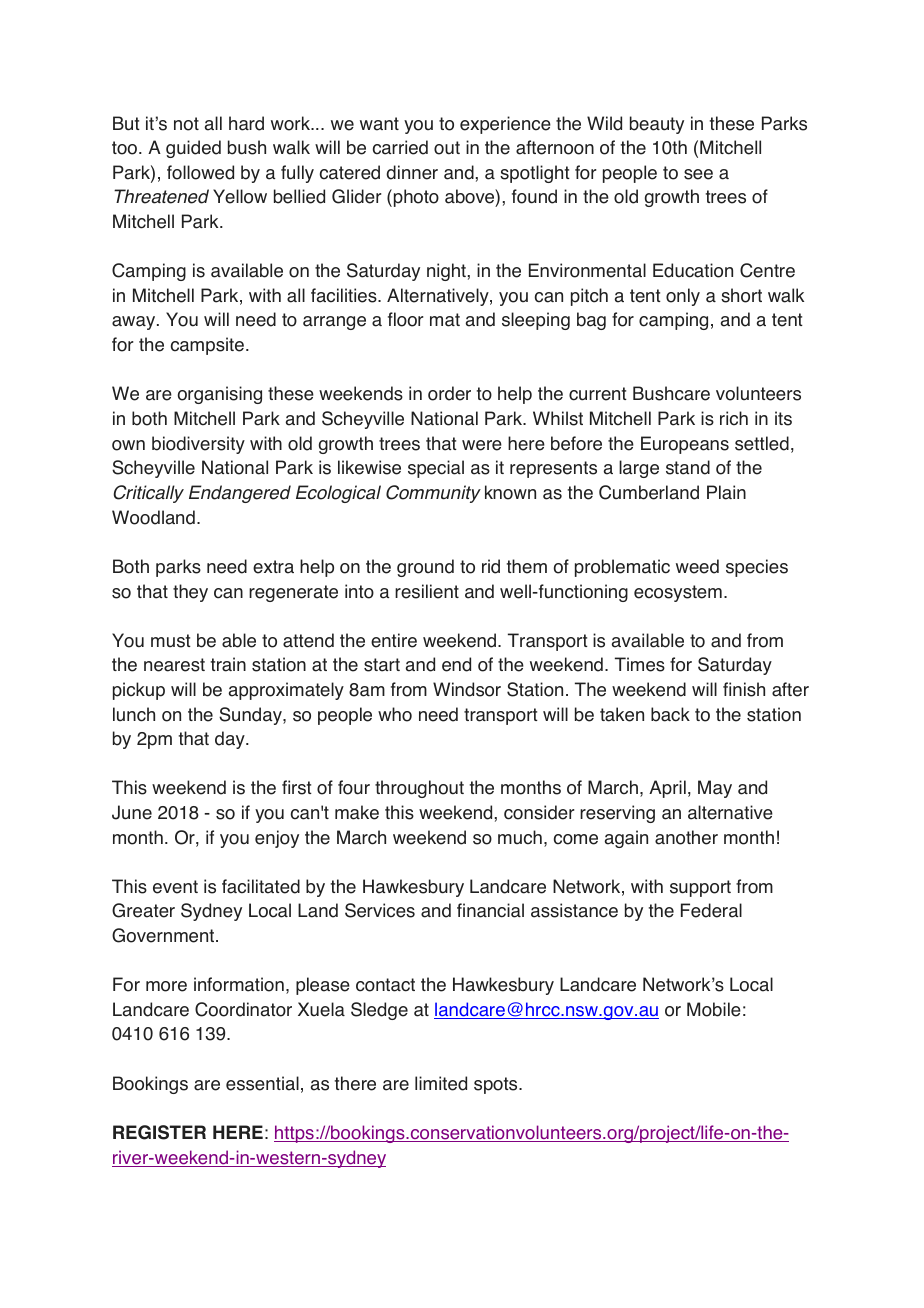 The image size is (924, 1308). Describe the element at coordinates (159, 1132) in the screenshot. I see `REGISTER` at that location.
